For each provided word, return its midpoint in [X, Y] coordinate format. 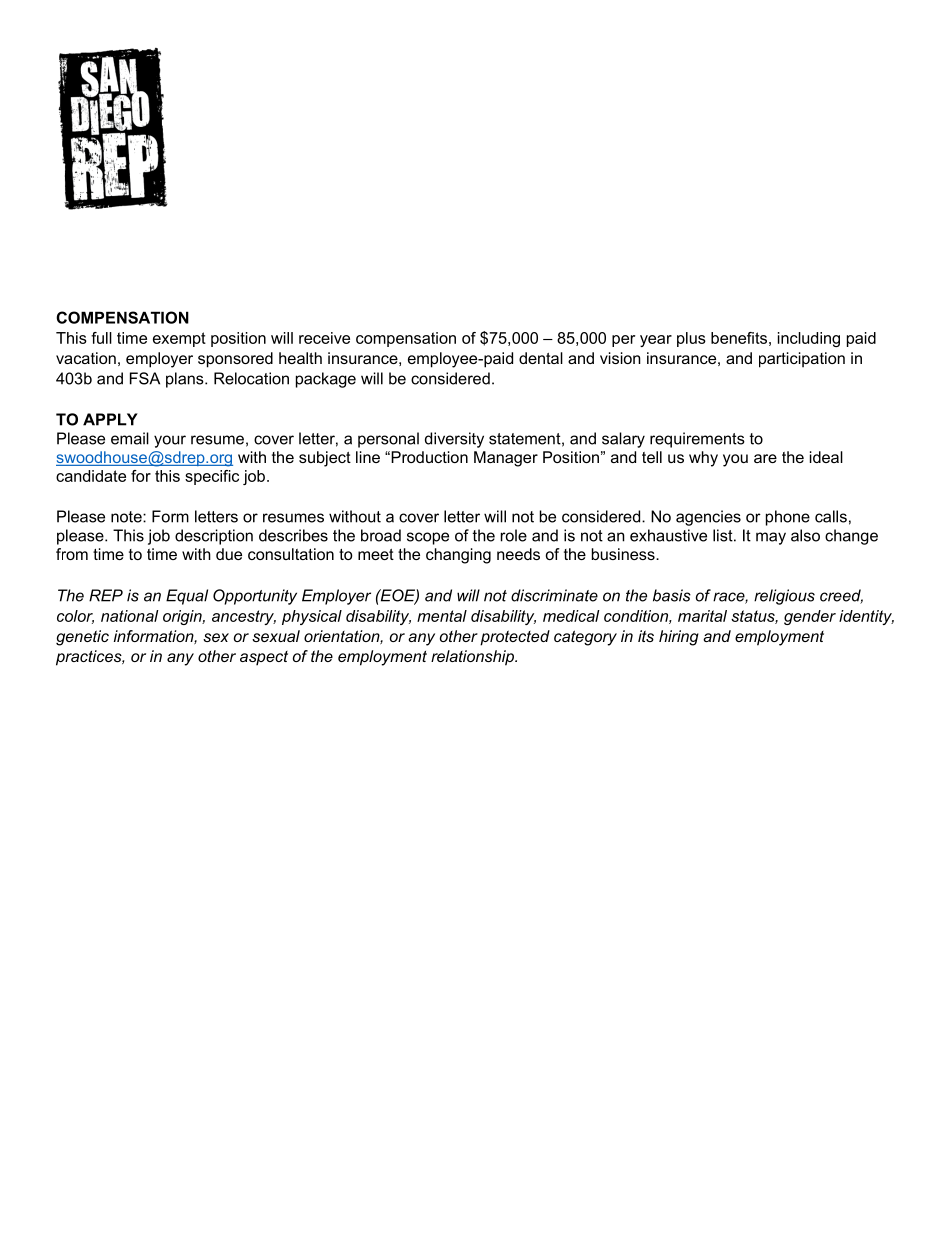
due [229, 554]
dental [541, 358]
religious [784, 597]
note [127, 517]
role [514, 535]
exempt [179, 339]
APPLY [110, 419]
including [809, 339]
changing [458, 556]
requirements [697, 440]
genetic [82, 638]
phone [788, 518]
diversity [454, 440]
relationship [473, 658]
